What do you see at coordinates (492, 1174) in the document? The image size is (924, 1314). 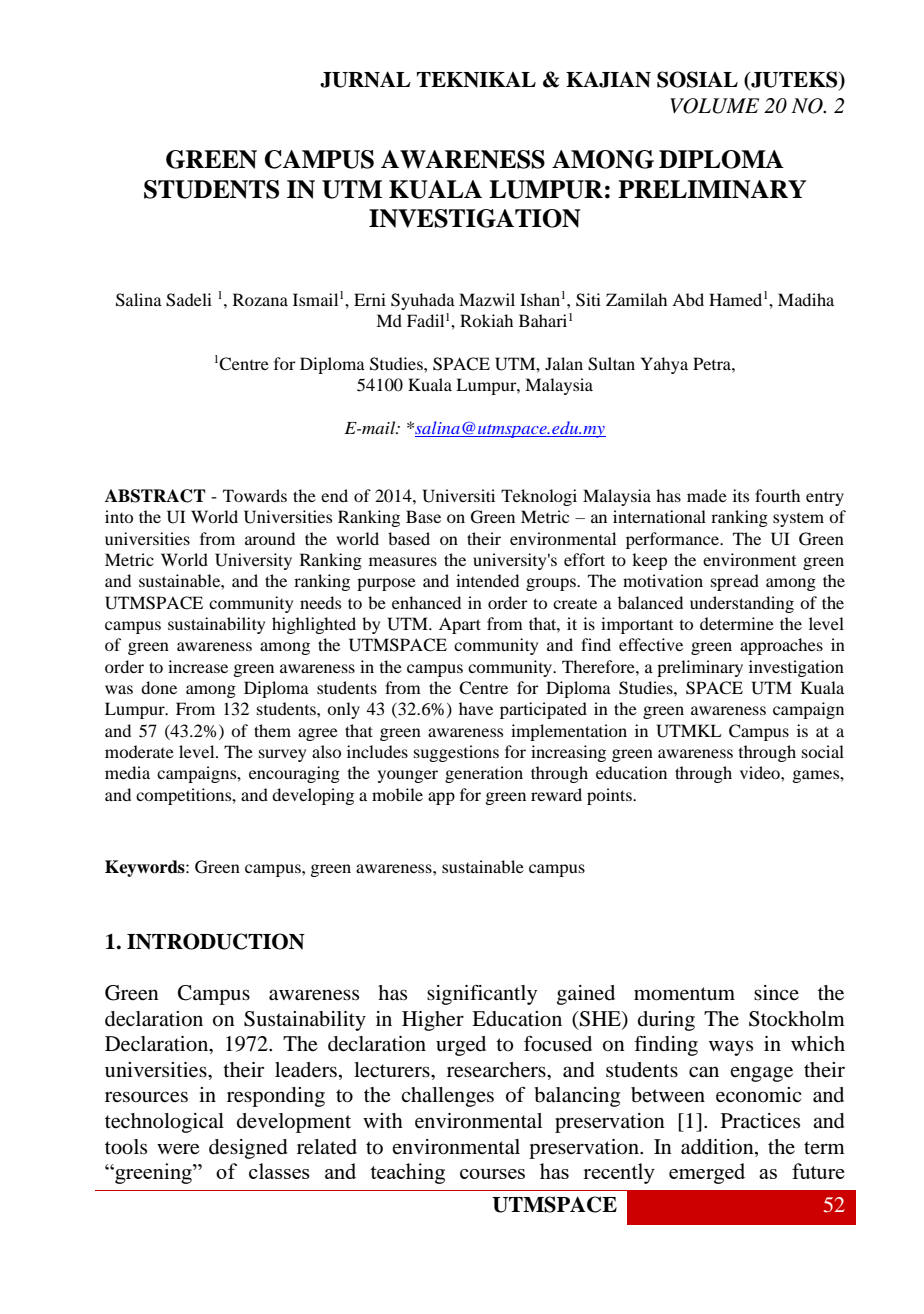 I see `courses` at bounding box center [492, 1174].
